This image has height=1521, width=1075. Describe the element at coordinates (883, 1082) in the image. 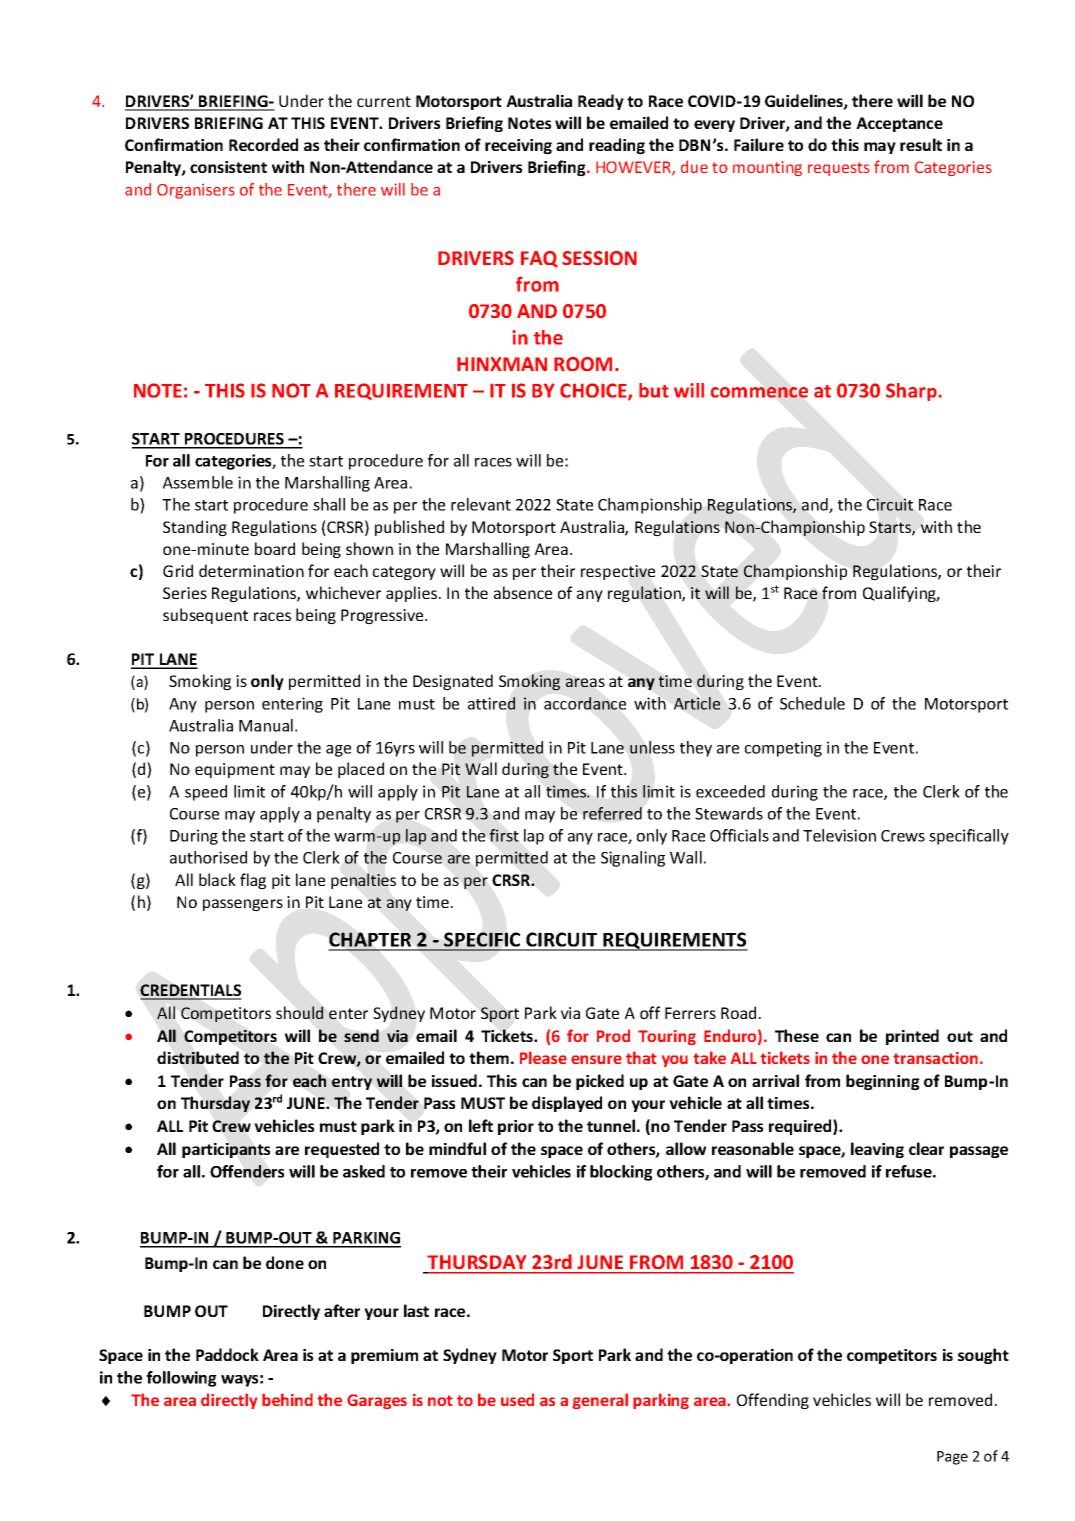

I see `beginning` at that location.
